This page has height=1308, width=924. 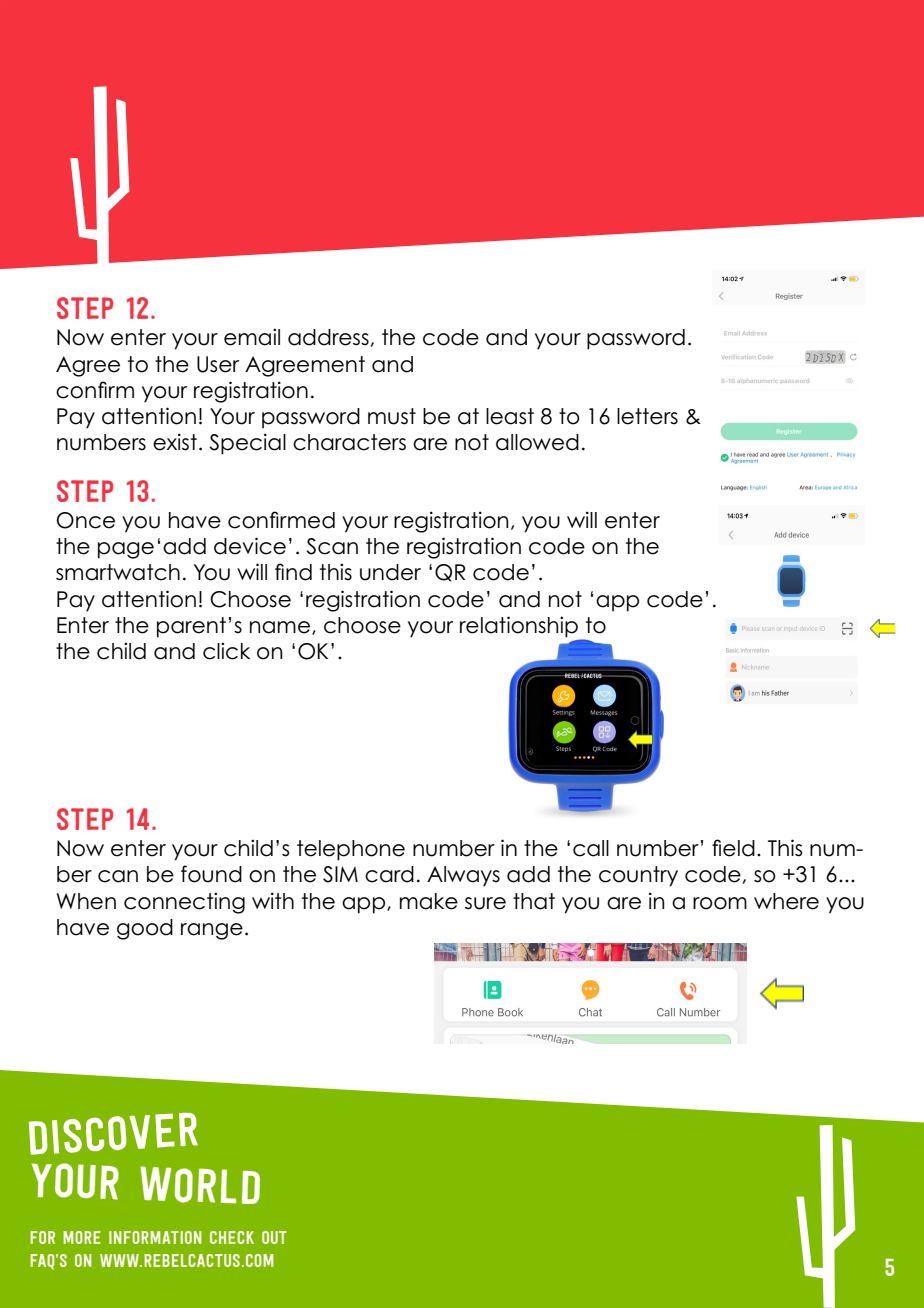 What do you see at coordinates (145, 929) in the page?
I see `good` at bounding box center [145, 929].
